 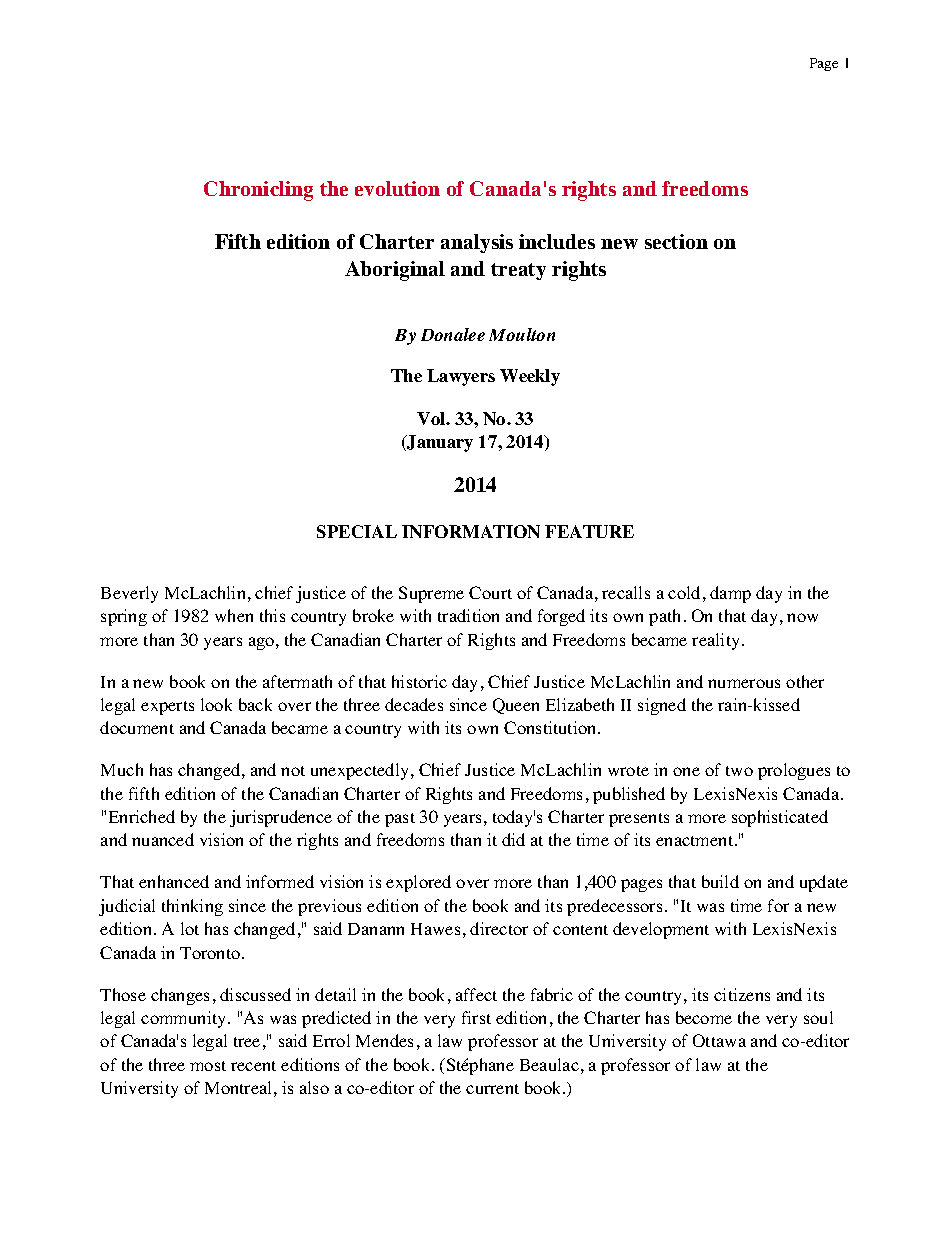 I want to click on nuanced, so click(x=163, y=839).
